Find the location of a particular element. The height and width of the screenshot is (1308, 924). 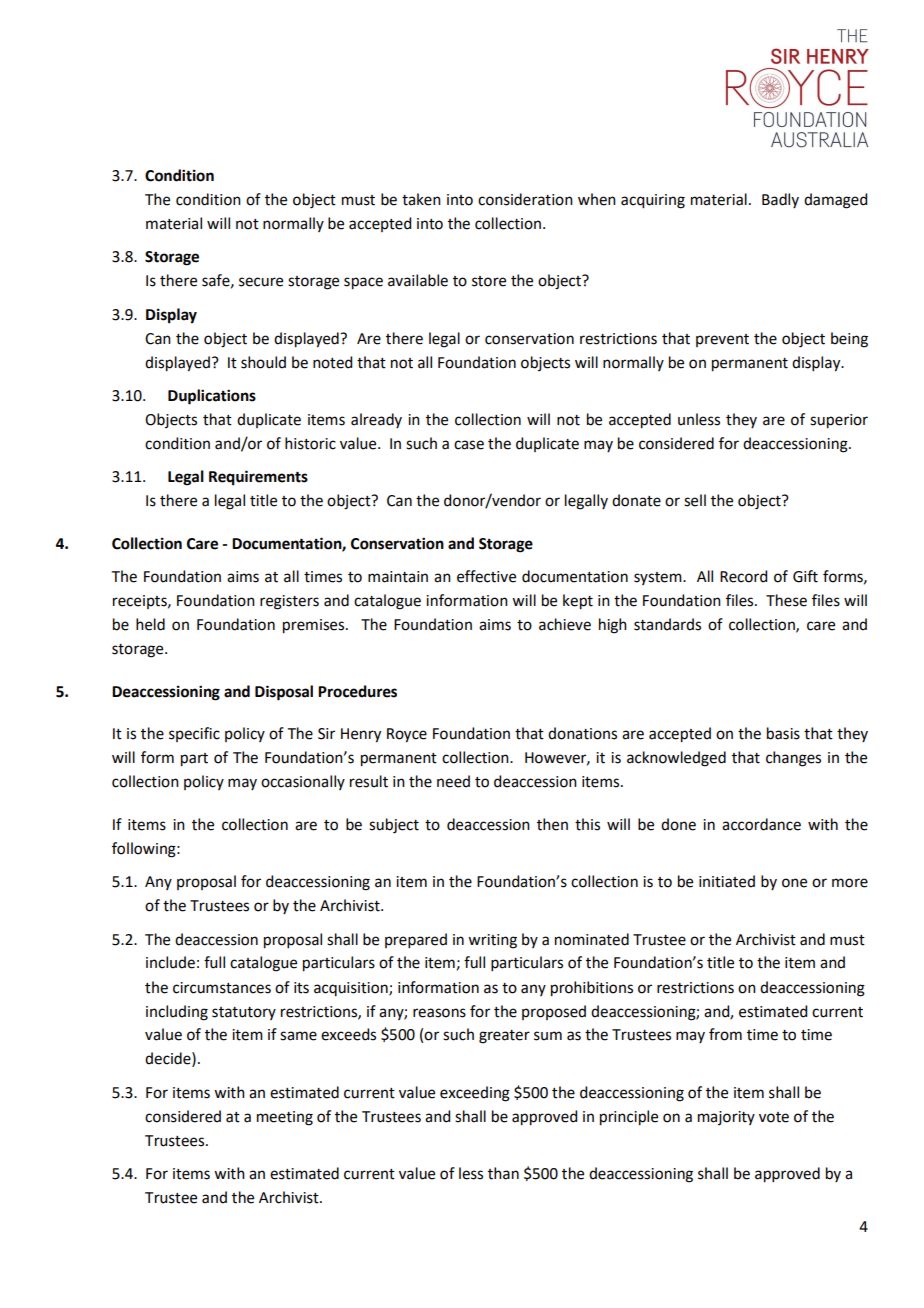

than is located at coordinates (503, 1173).
